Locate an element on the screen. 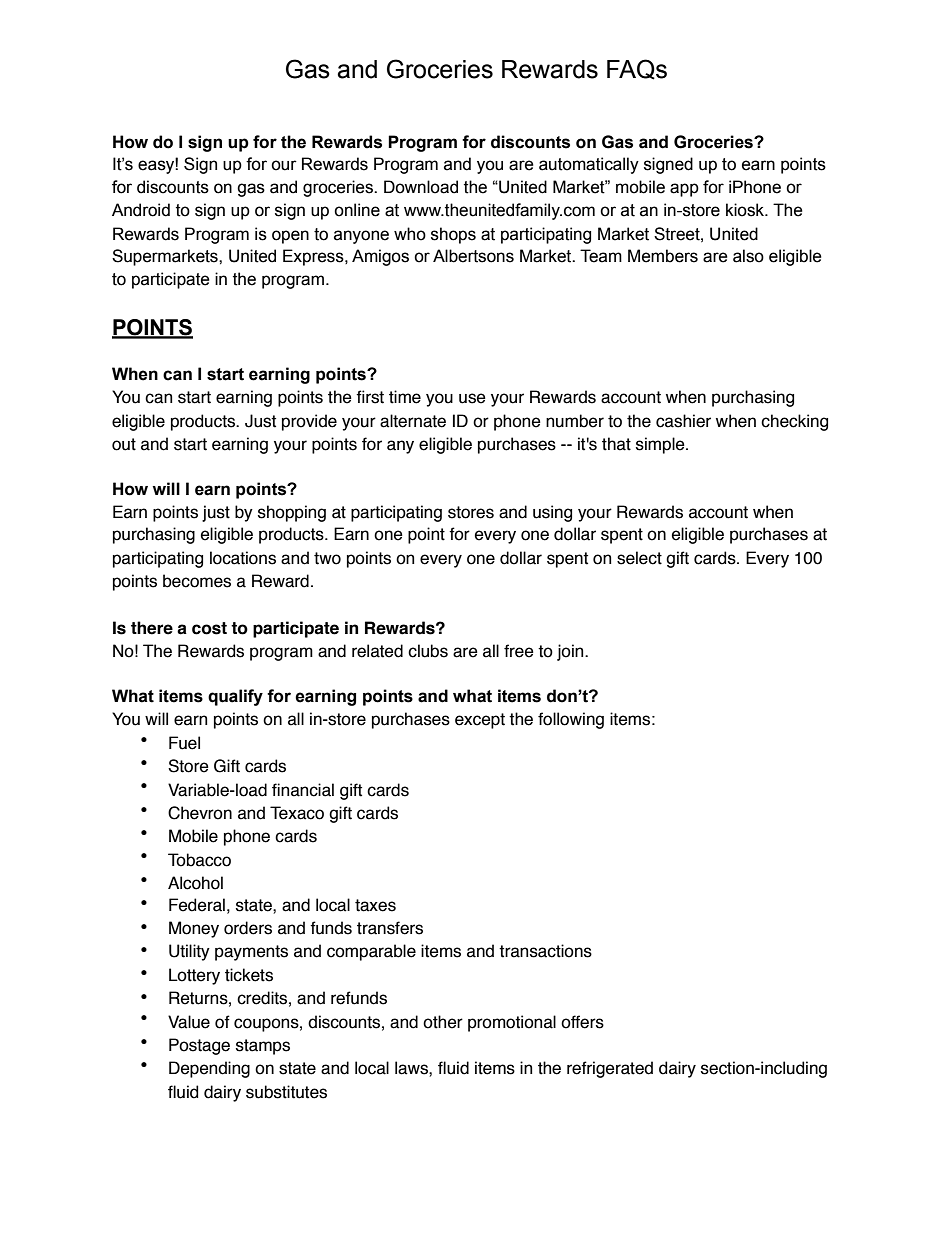 This screenshot has height=1233, width=952. Android is located at coordinates (141, 210).
